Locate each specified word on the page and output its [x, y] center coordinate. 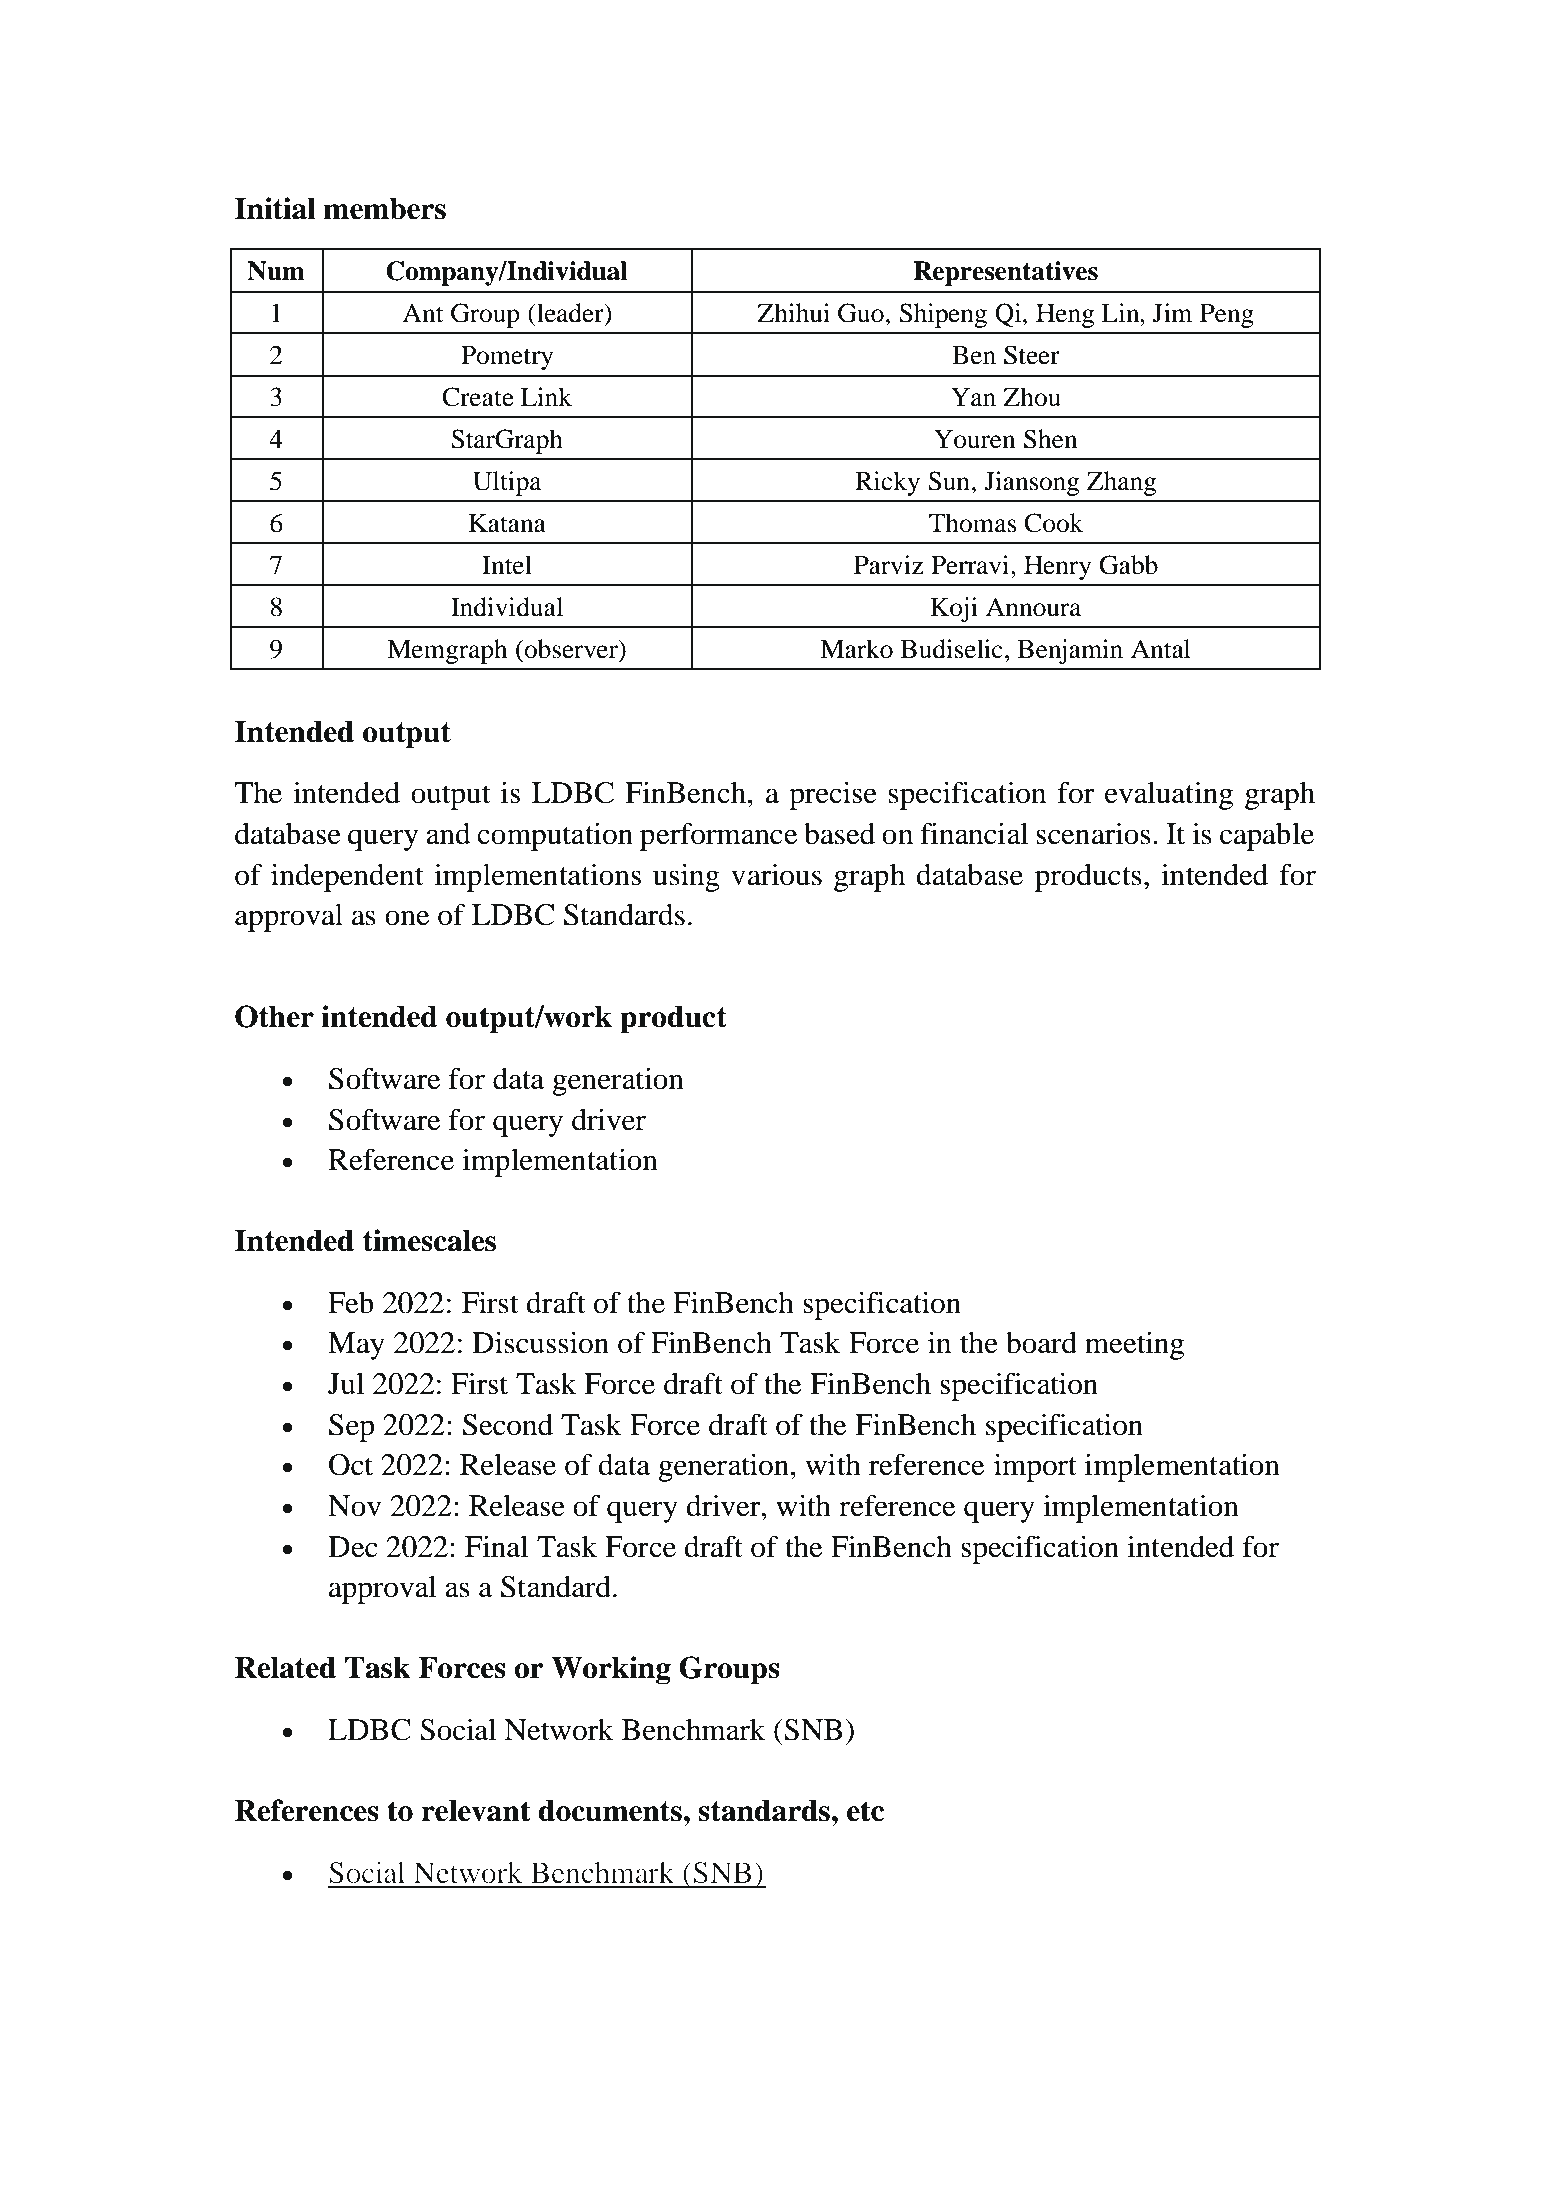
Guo [861, 313]
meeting [1134, 1345]
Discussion [540, 1342]
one [407, 918]
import [1035, 1467]
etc [865, 1811]
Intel [507, 565]
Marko [856, 649]
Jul [346, 1384]
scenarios [1093, 833]
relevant [475, 1811]
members [384, 209]
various [776, 874]
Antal [1160, 649]
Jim [1172, 313]
